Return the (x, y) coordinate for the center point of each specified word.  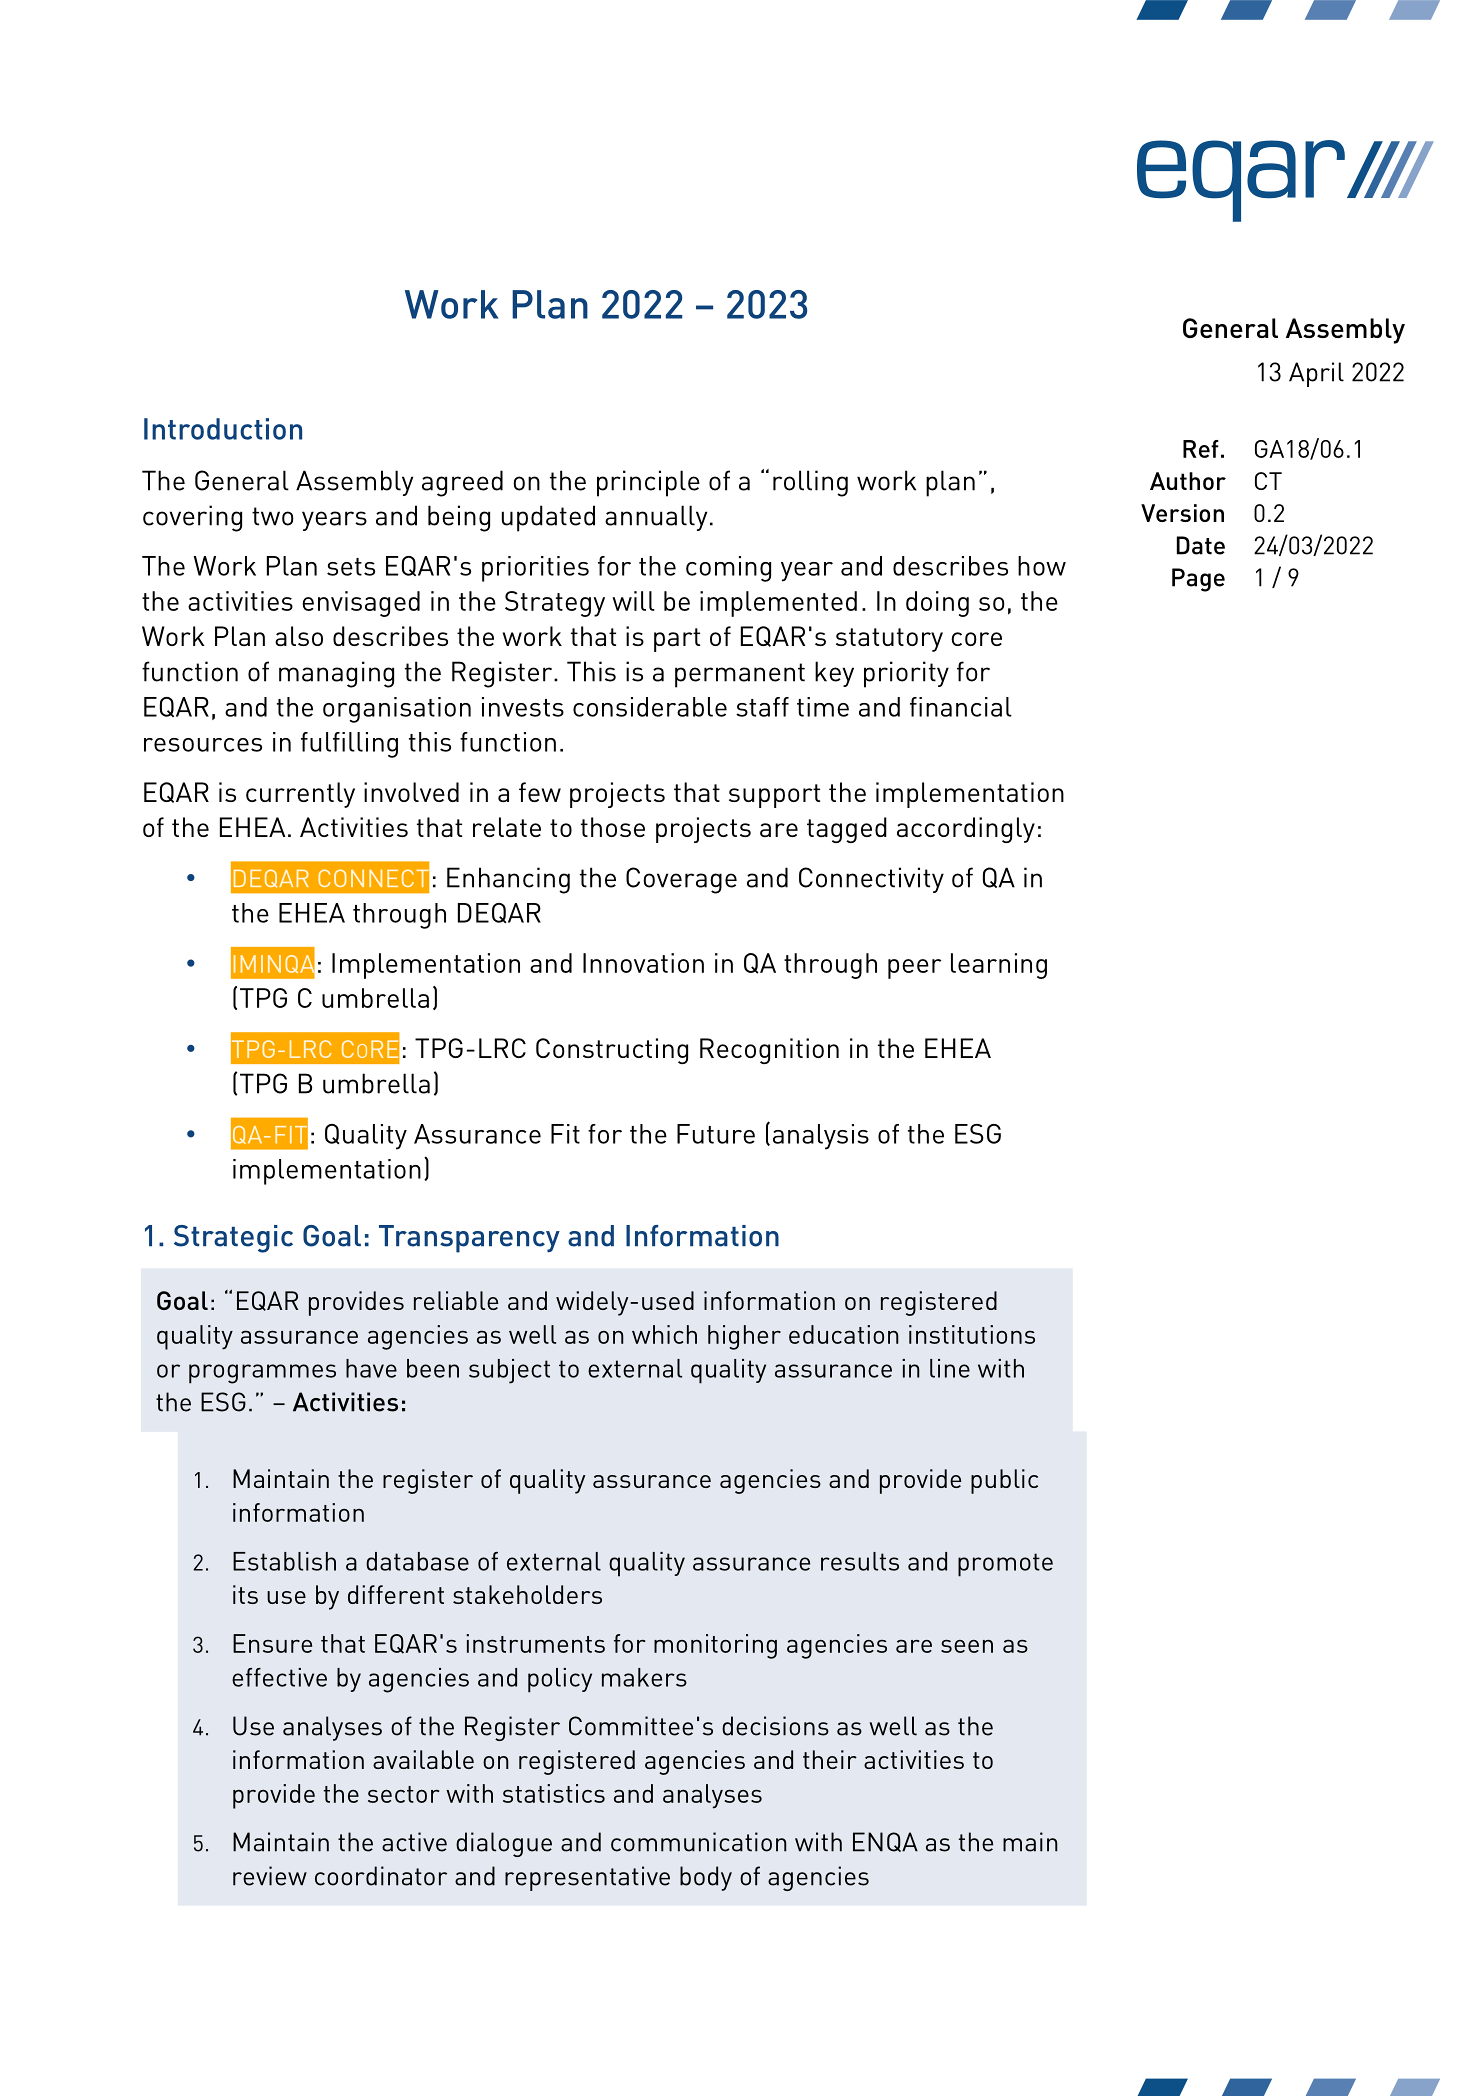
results (860, 1561)
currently (300, 795)
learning (999, 966)
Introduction (223, 429)
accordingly (966, 830)
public (1004, 1481)
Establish (284, 1561)
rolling (810, 483)
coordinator (381, 1876)
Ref (1201, 449)
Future (716, 1134)
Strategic (233, 1239)
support (774, 796)
